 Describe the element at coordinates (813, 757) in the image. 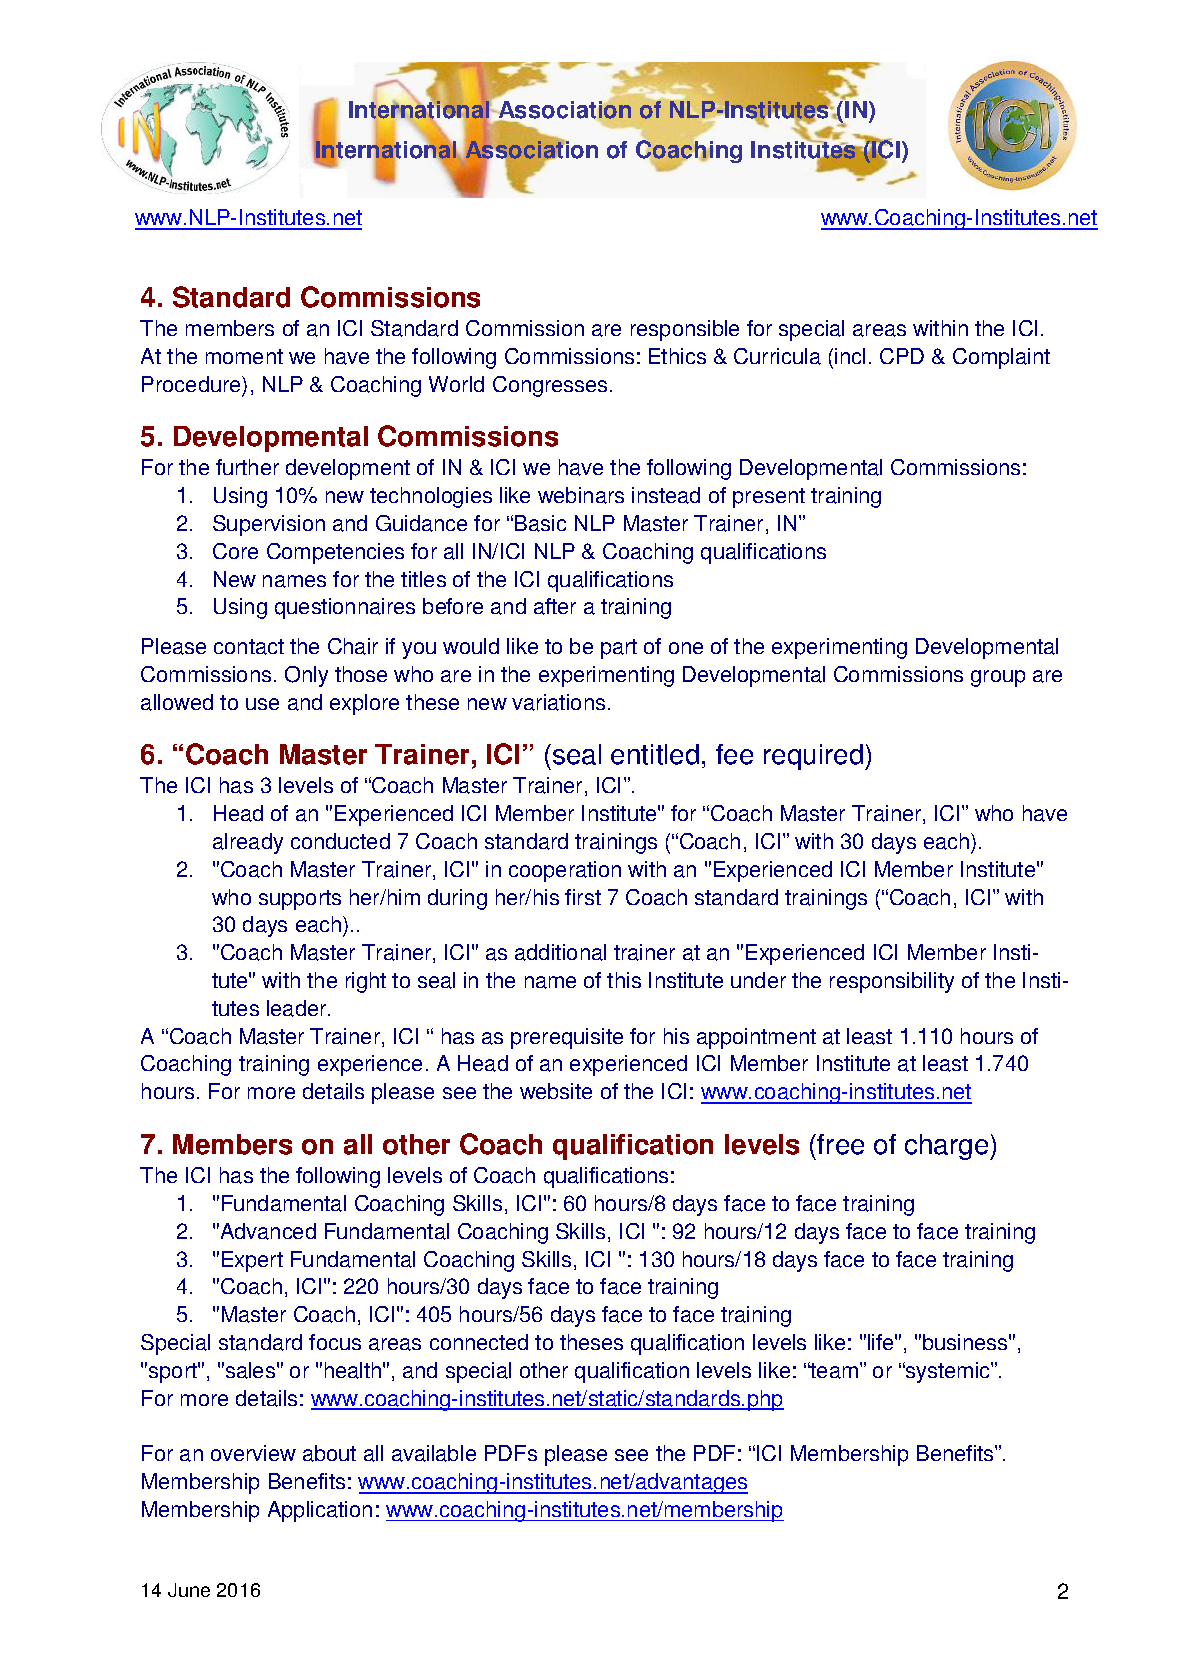

I see `required` at that location.
